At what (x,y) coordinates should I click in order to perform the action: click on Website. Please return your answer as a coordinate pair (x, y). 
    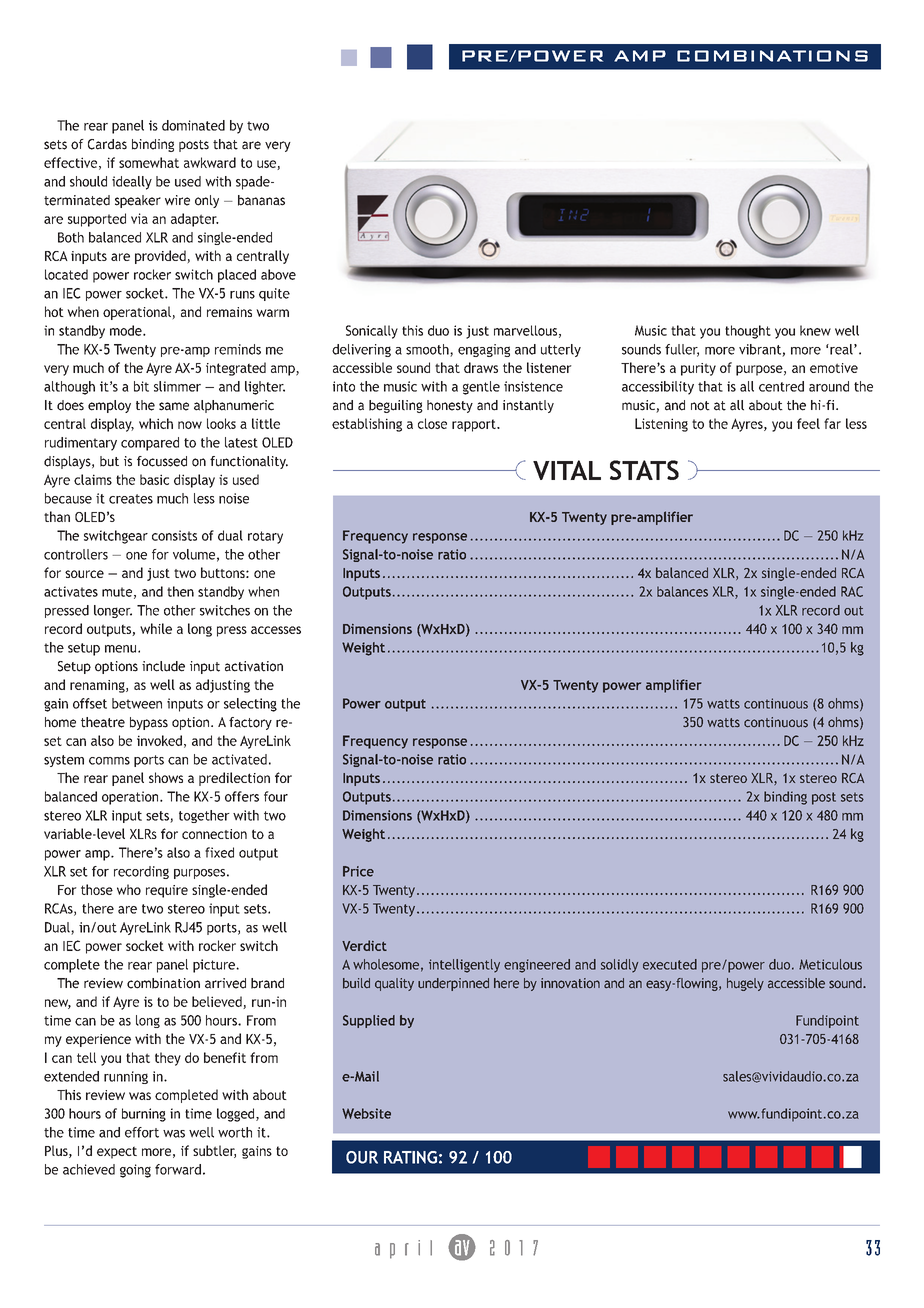
    Looking at the image, I should click on (366, 1113).
